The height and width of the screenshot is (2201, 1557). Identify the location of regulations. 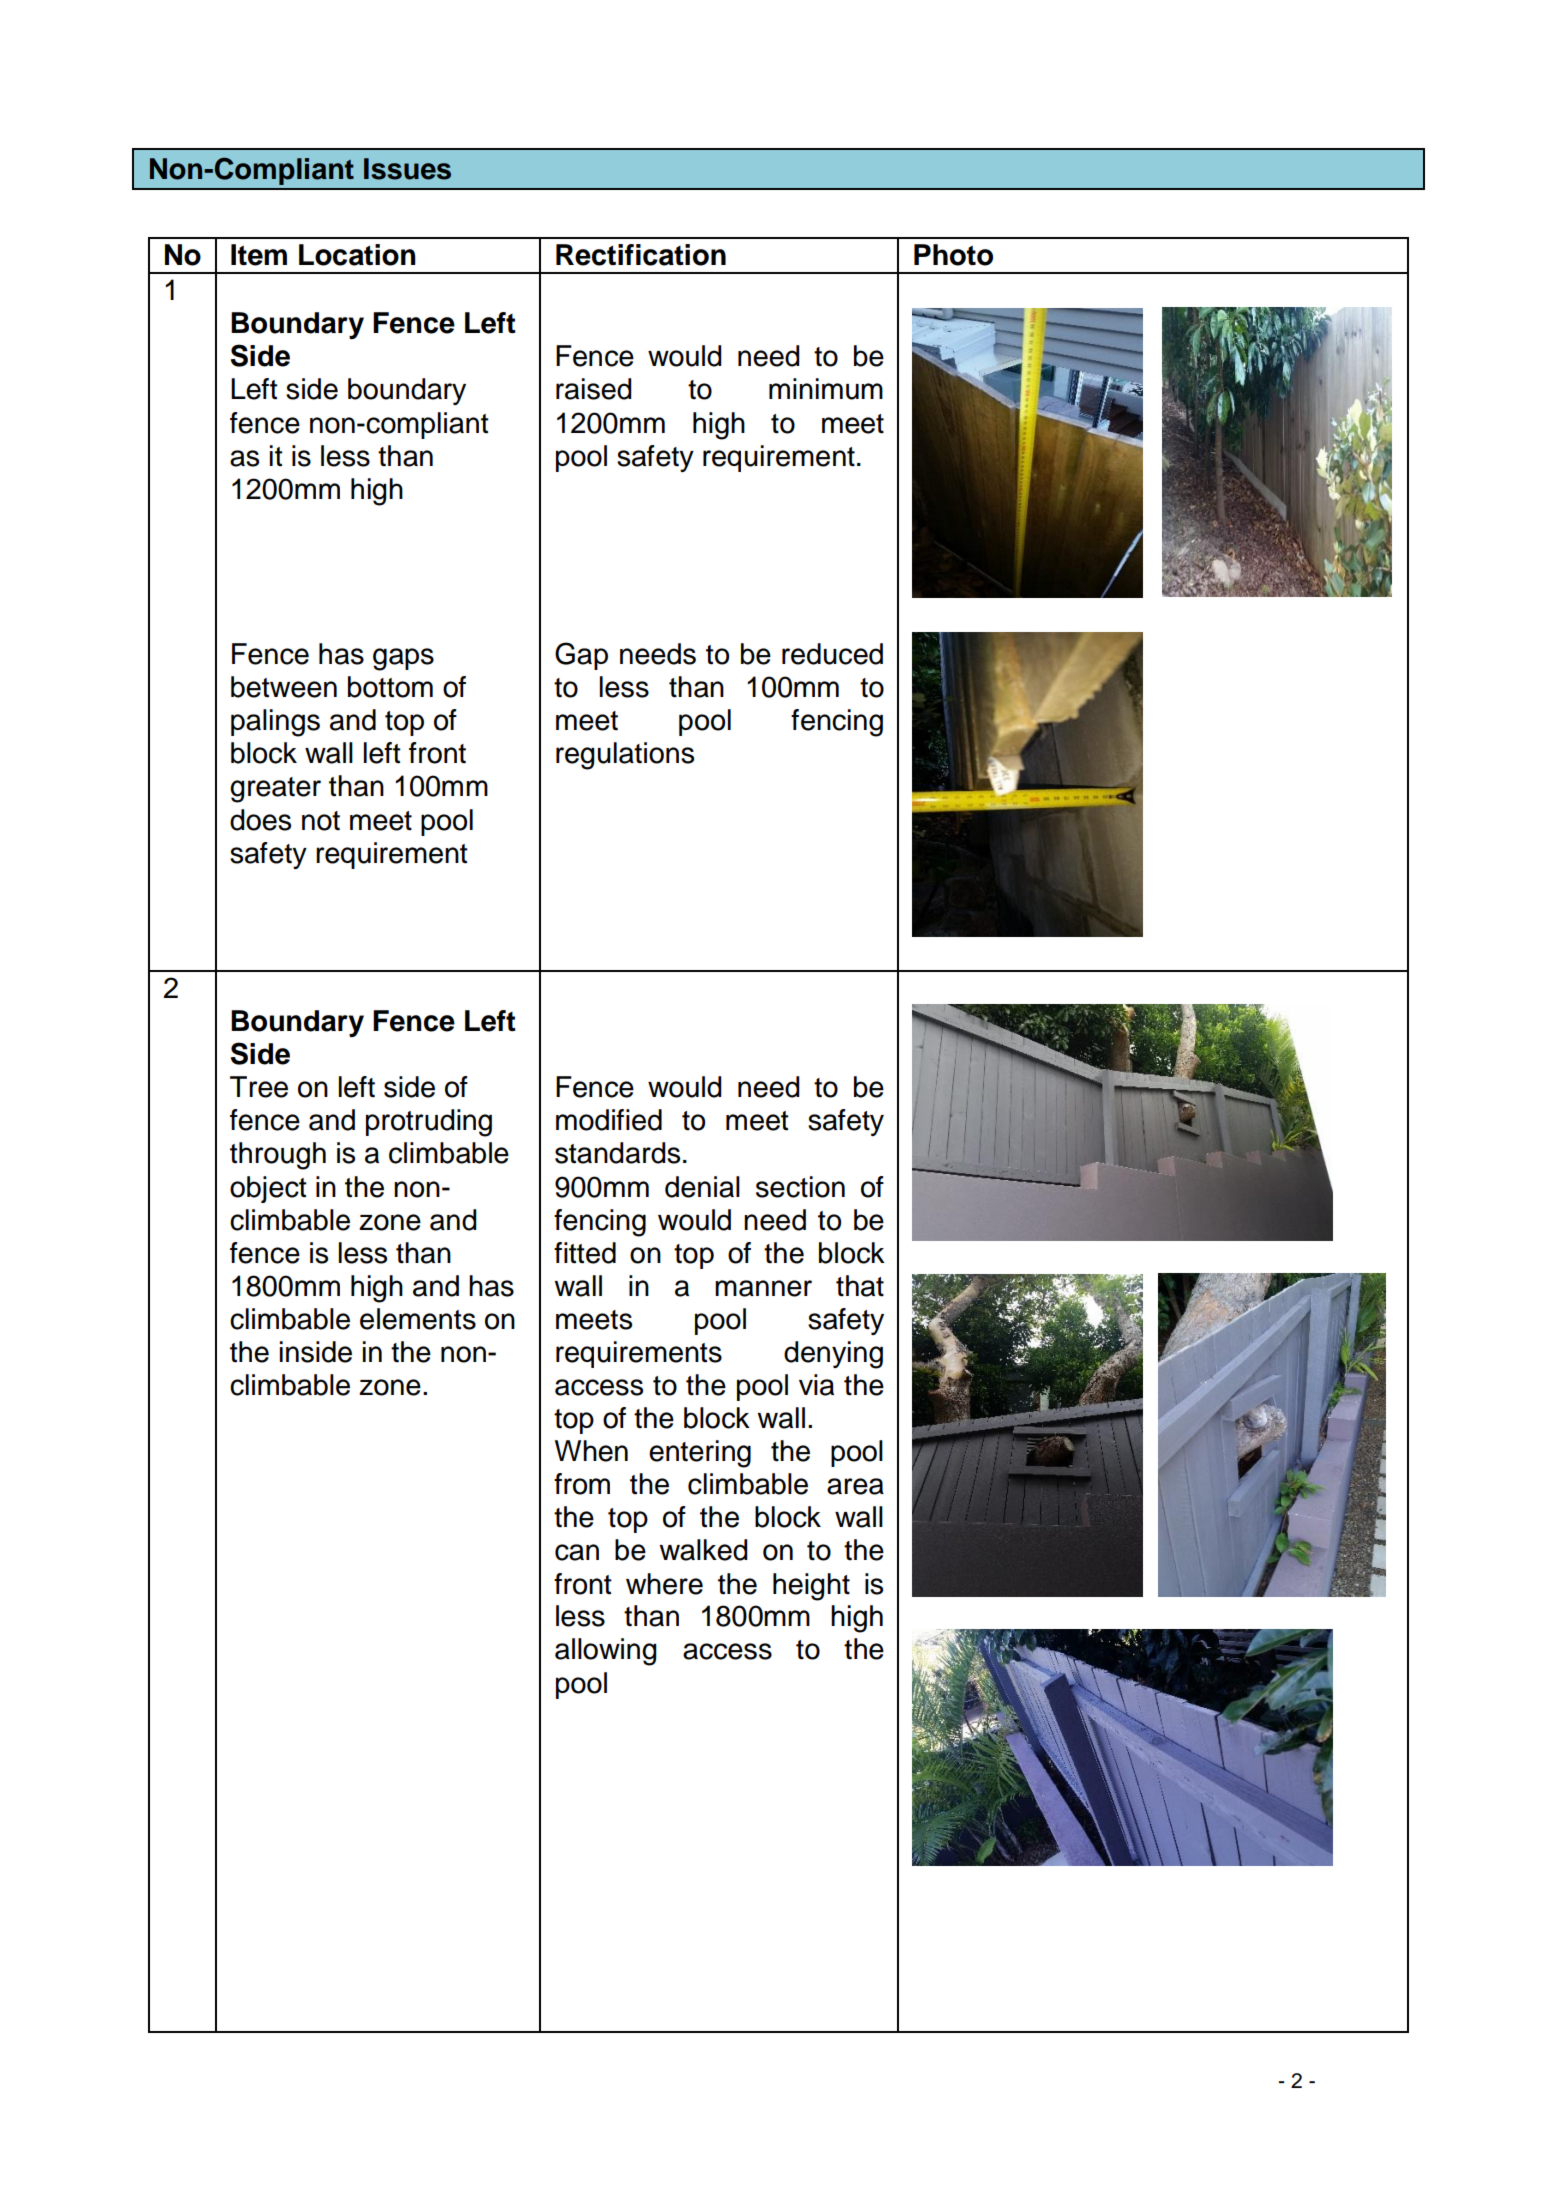
(625, 756).
